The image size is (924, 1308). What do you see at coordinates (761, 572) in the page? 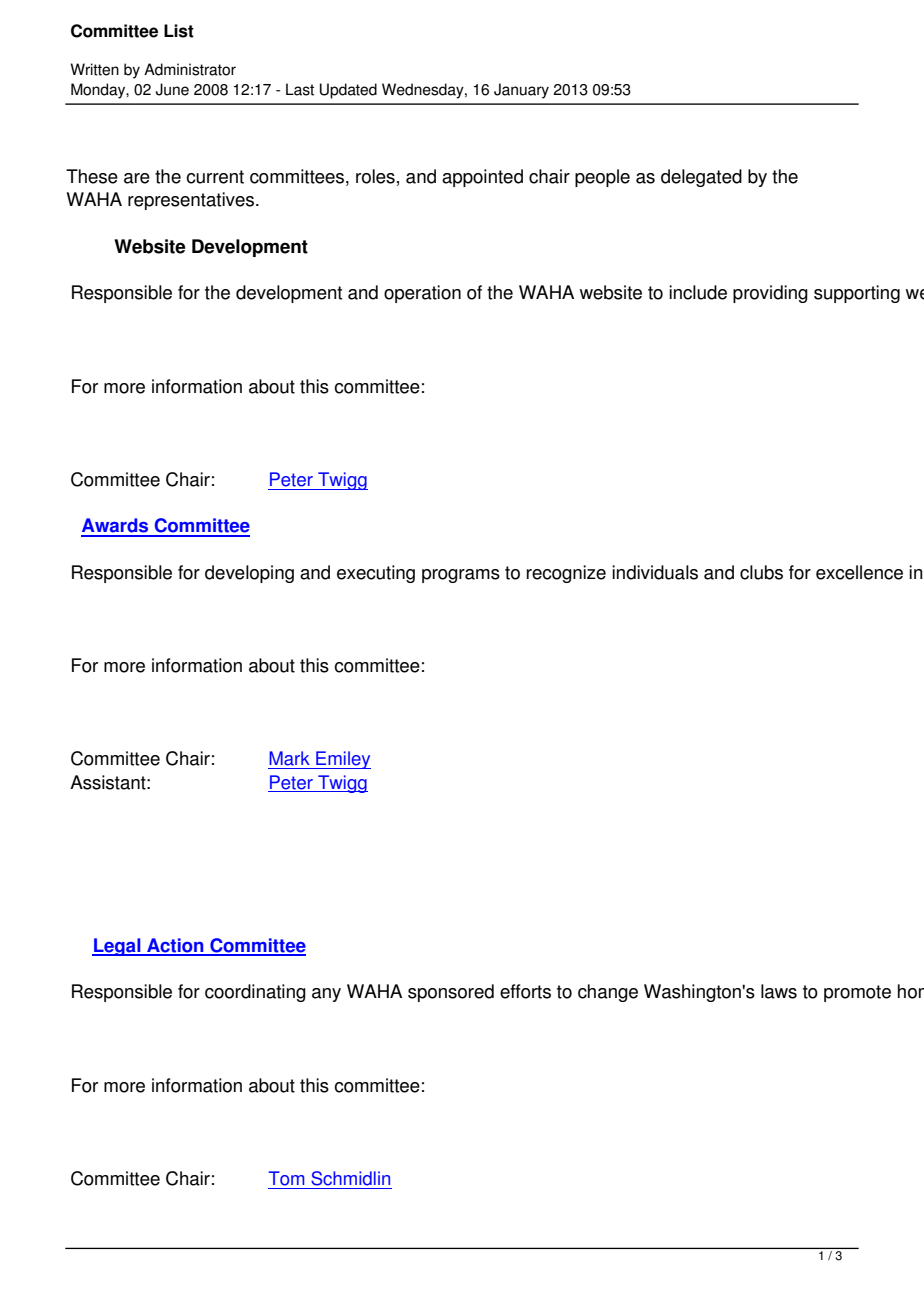
I see `clubs` at bounding box center [761, 572].
